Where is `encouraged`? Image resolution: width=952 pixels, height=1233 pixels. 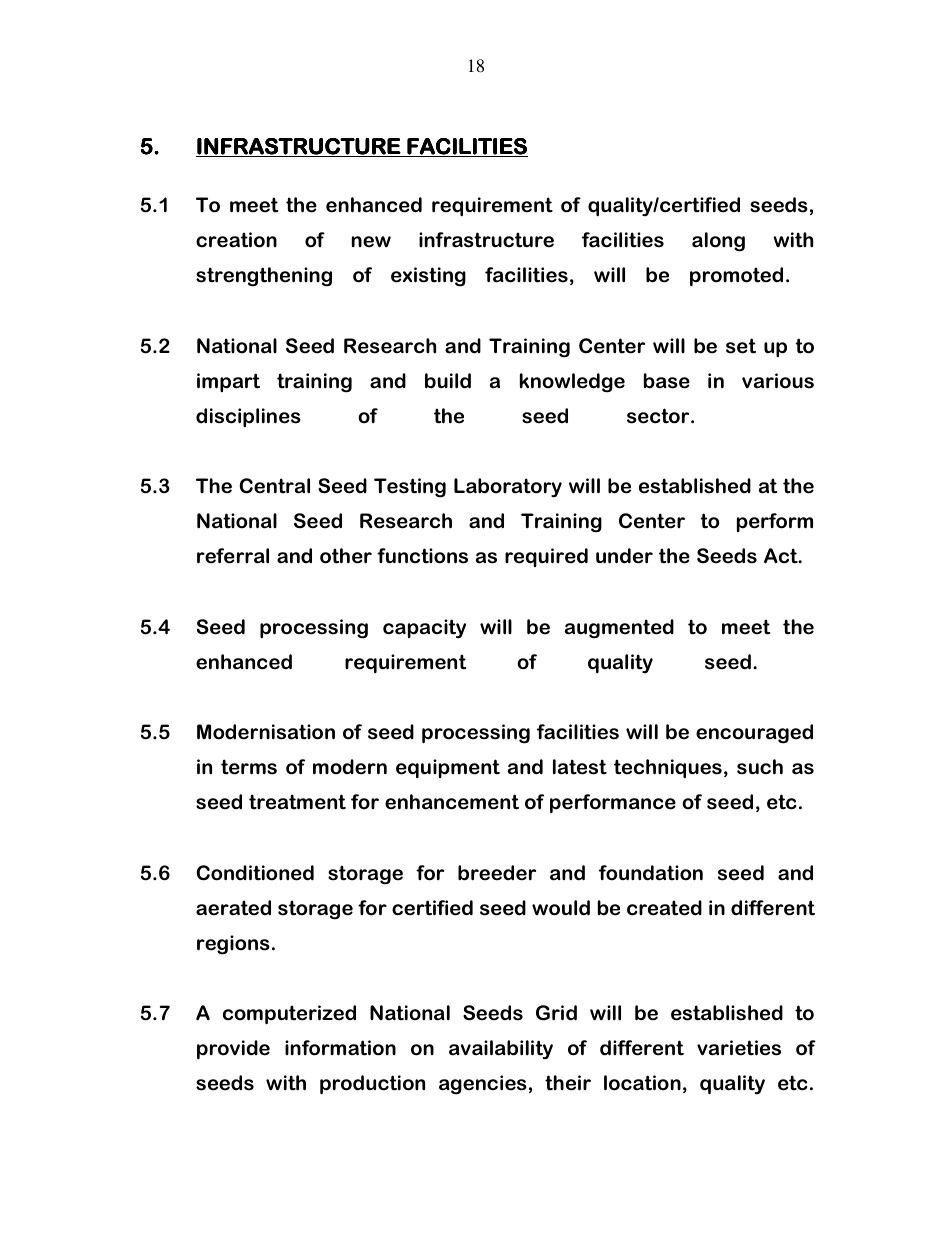
encouraged is located at coordinates (754, 734).
